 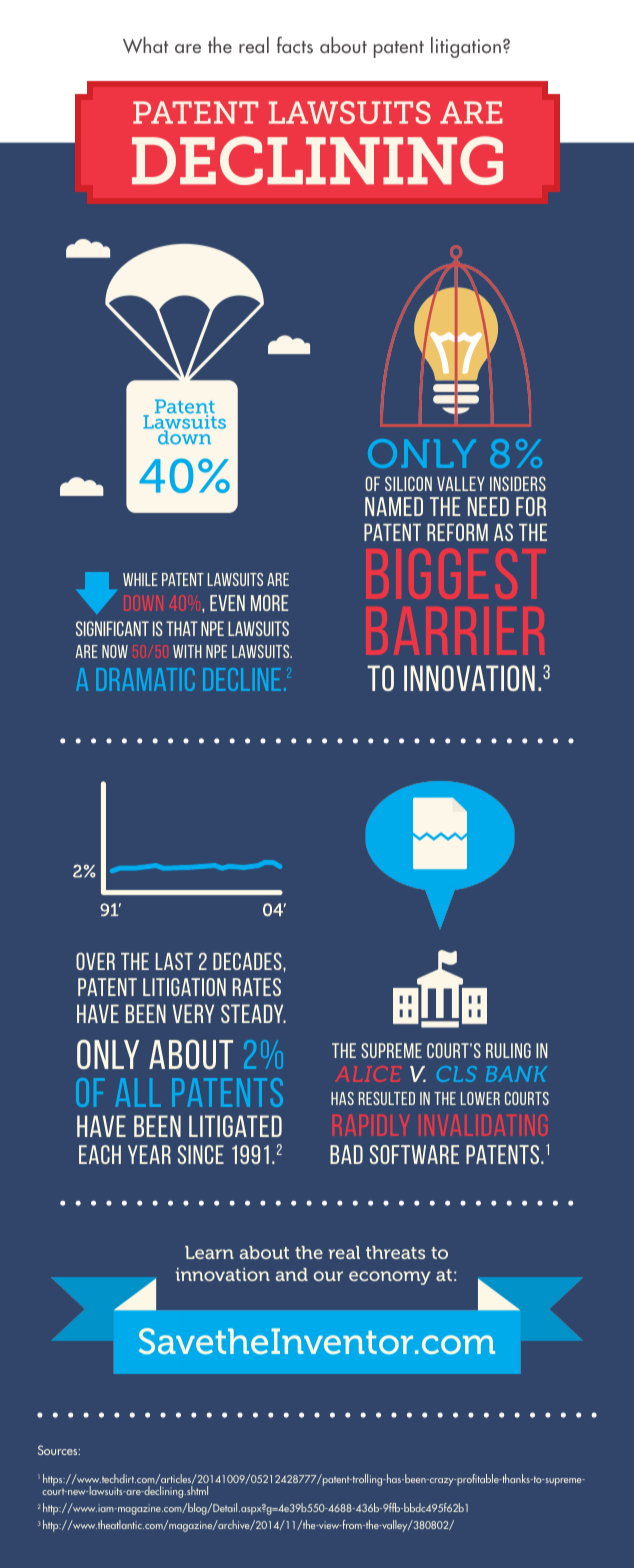 What do you see at coordinates (257, 987) in the screenshot?
I see `rates` at bounding box center [257, 987].
